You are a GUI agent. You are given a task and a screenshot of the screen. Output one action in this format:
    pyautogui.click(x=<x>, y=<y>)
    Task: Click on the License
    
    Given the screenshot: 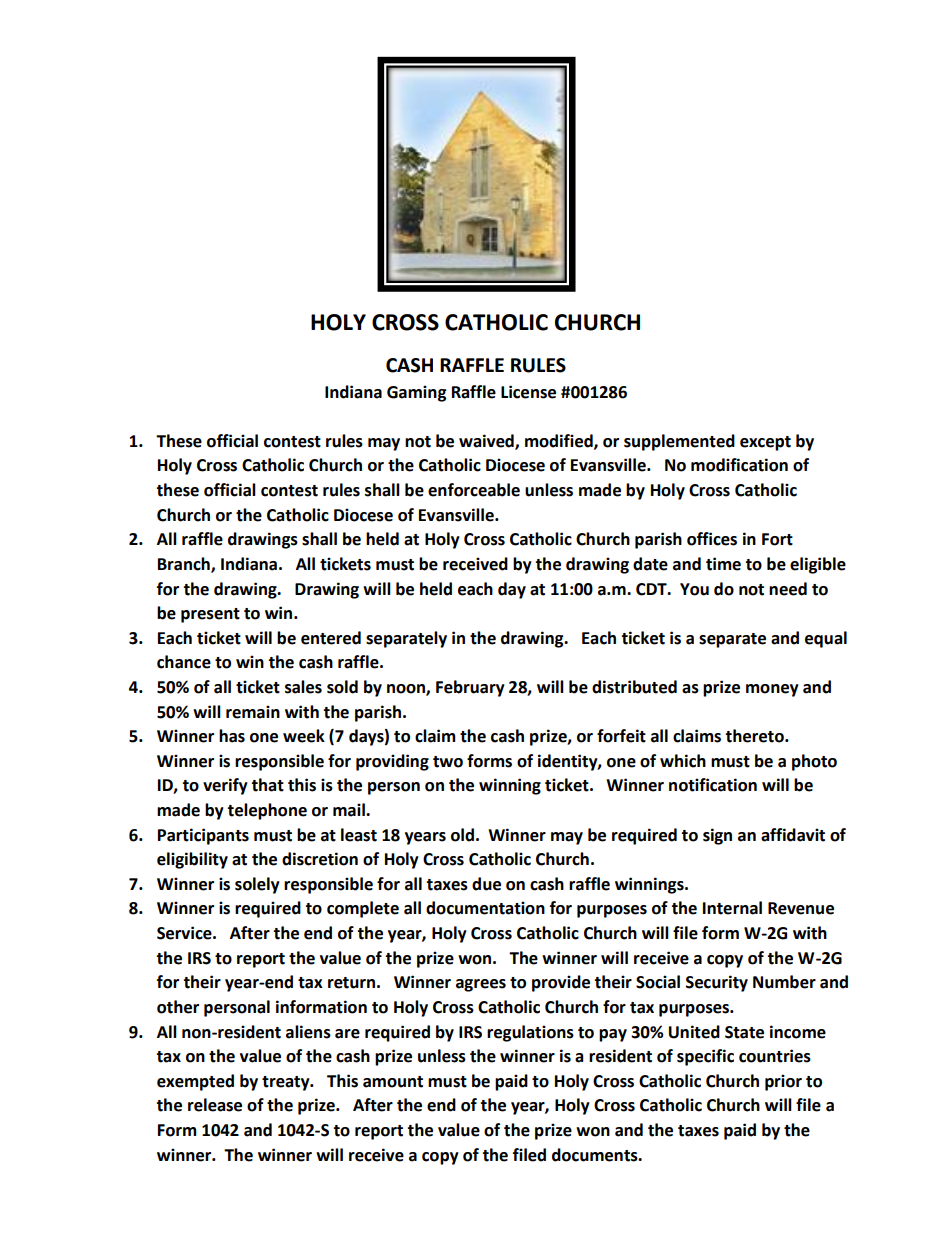 What is the action you would take?
    pyautogui.click(x=528, y=392)
